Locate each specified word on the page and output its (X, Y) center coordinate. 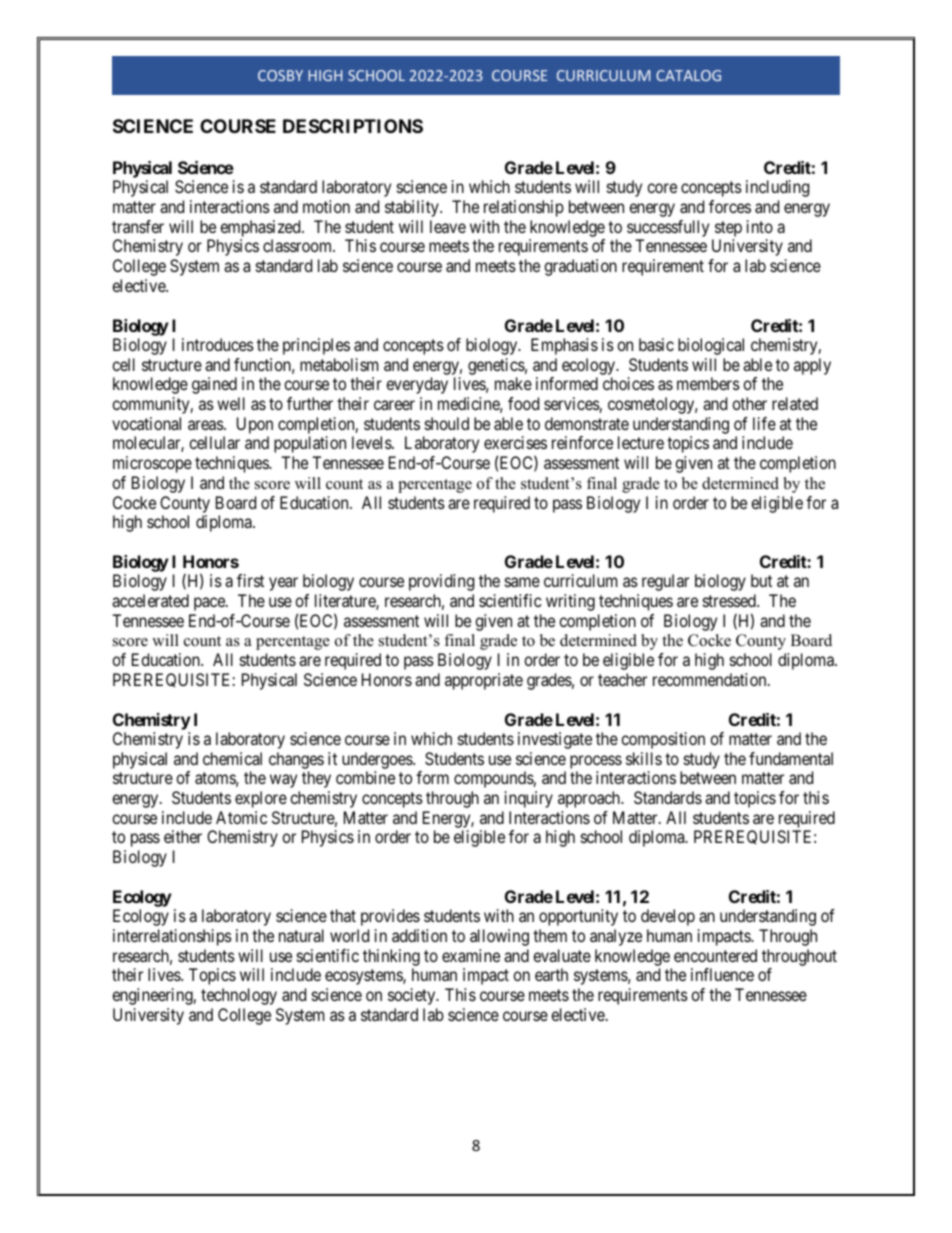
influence (722, 974)
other (749, 403)
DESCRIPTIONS (353, 126)
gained (214, 385)
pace (210, 604)
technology (239, 996)
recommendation (711, 679)
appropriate (484, 681)
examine (471, 955)
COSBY (280, 75)
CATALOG (688, 75)
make (513, 383)
